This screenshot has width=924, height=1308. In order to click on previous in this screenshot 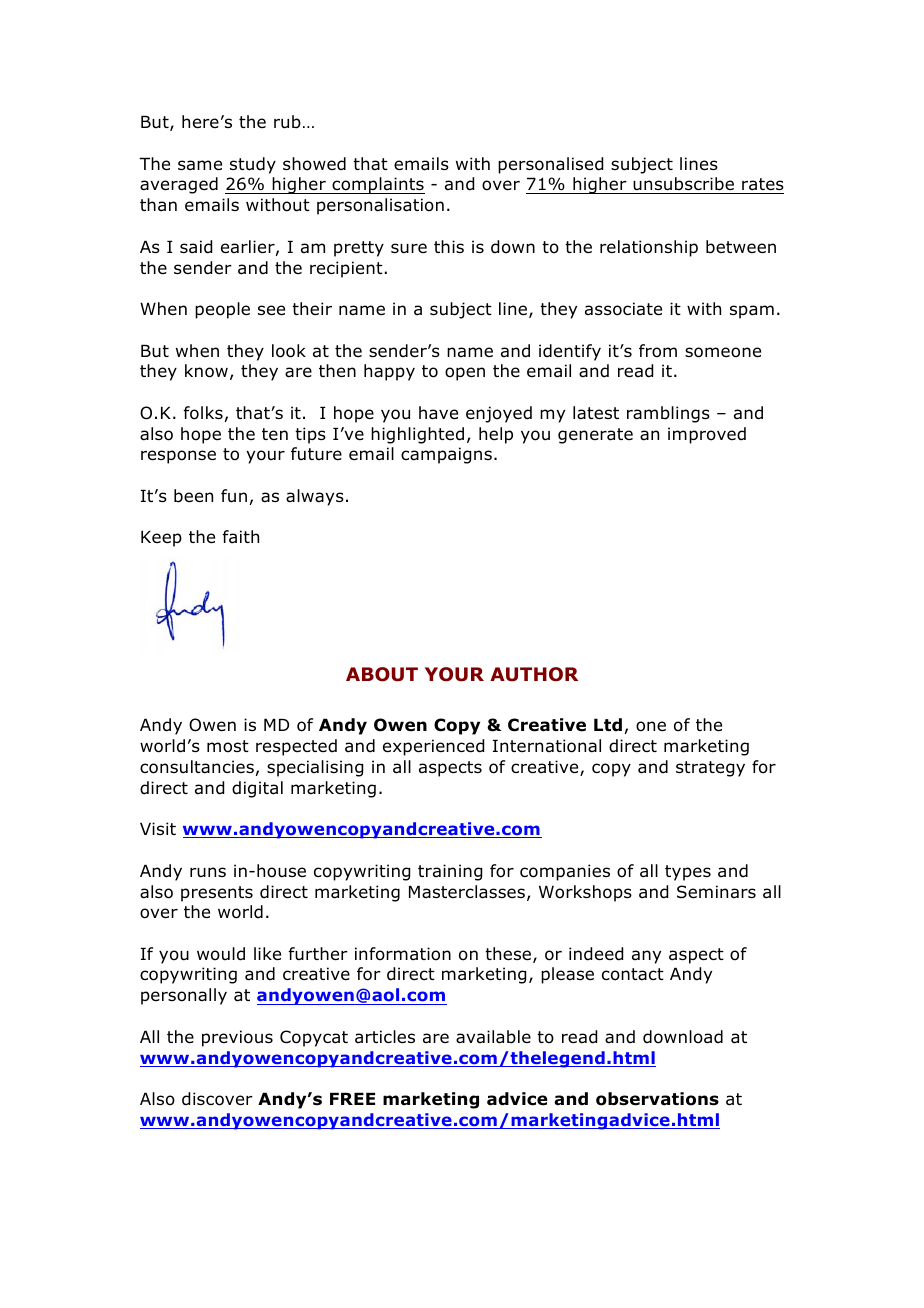, I will do `click(237, 1038)`.
